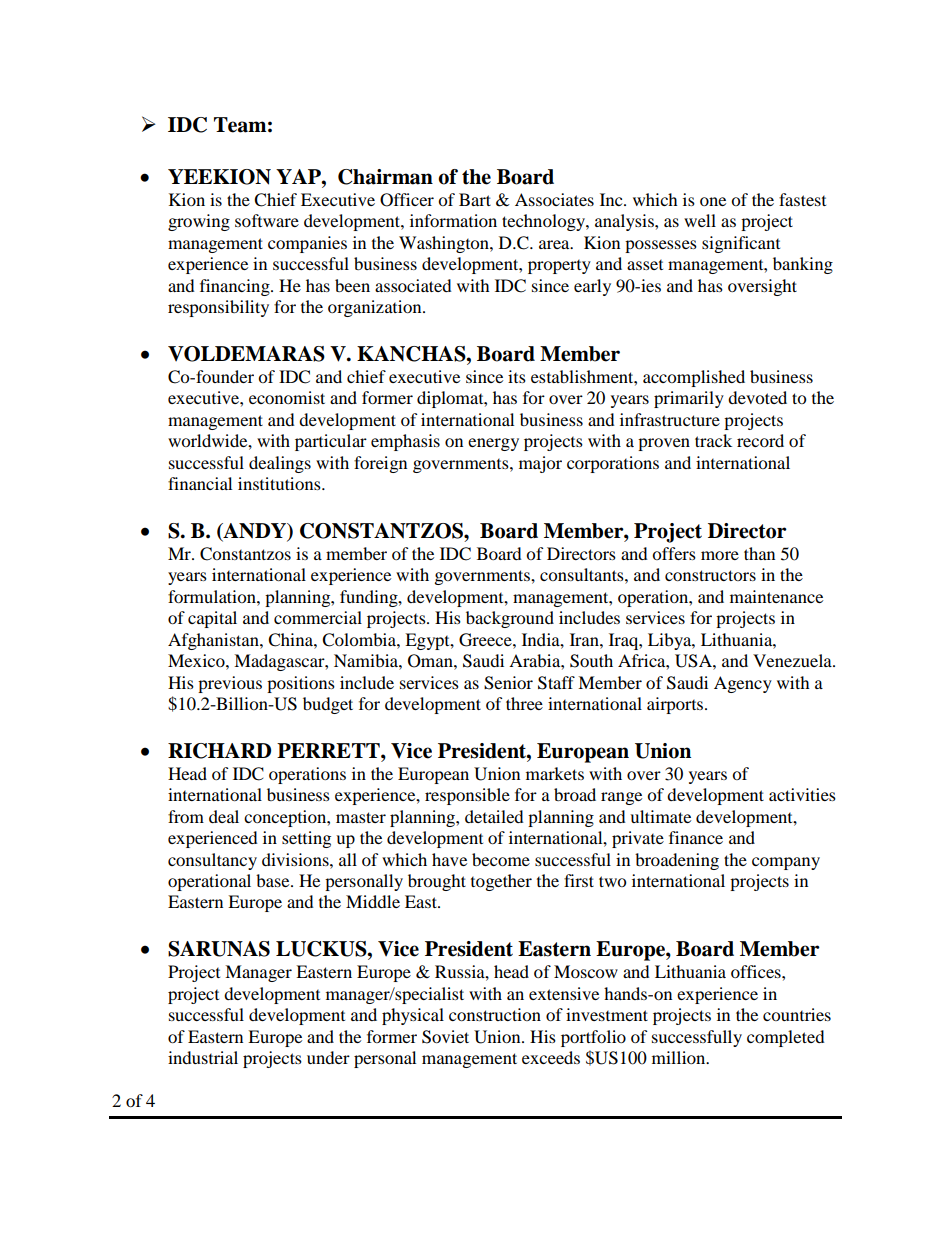  I want to click on completed, so click(786, 1038).
